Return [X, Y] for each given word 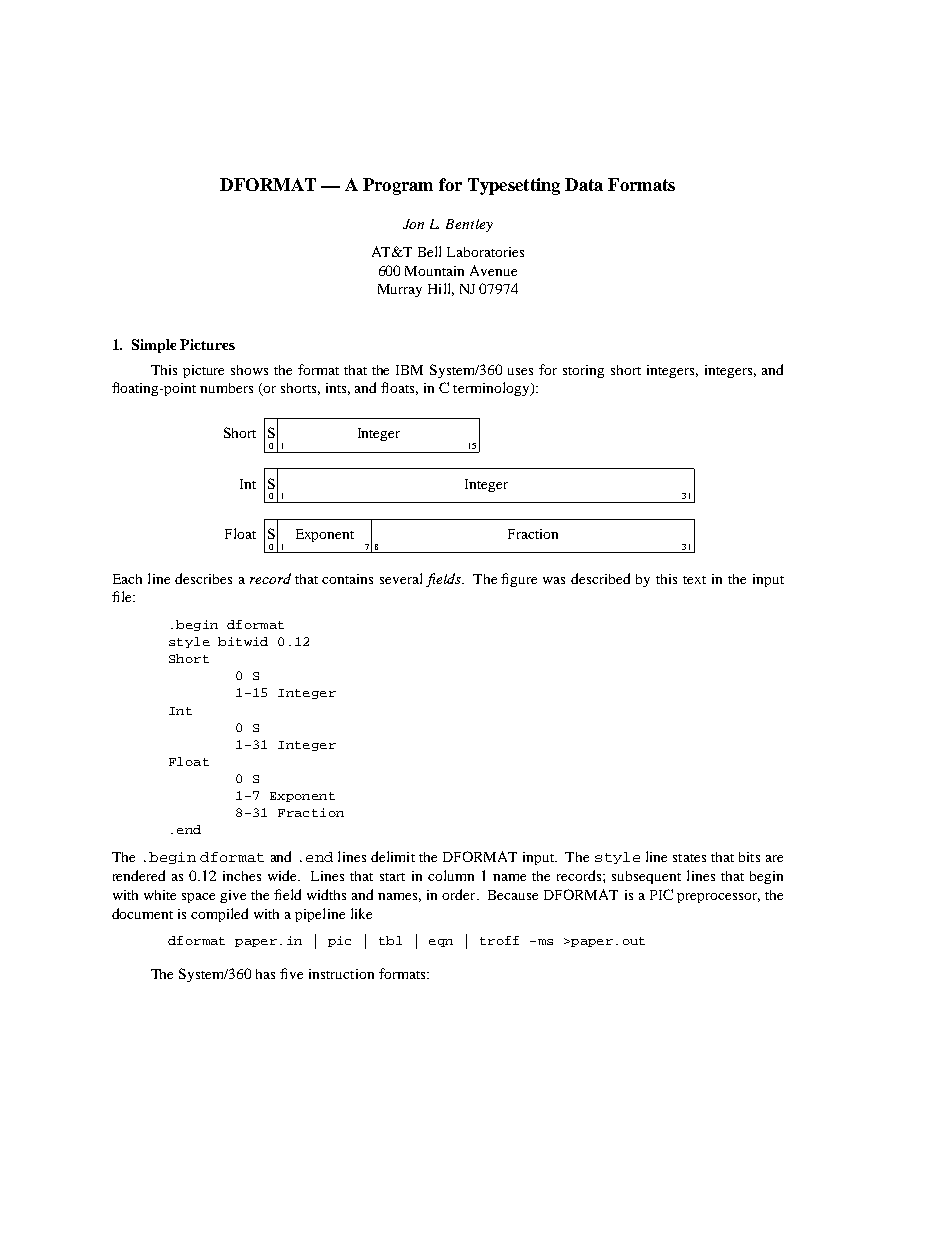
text [694, 580]
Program [398, 186]
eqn [441, 943]
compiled [219, 915]
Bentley [469, 225]
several [401, 578]
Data [584, 184]
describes [203, 578]
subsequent [646, 877]
